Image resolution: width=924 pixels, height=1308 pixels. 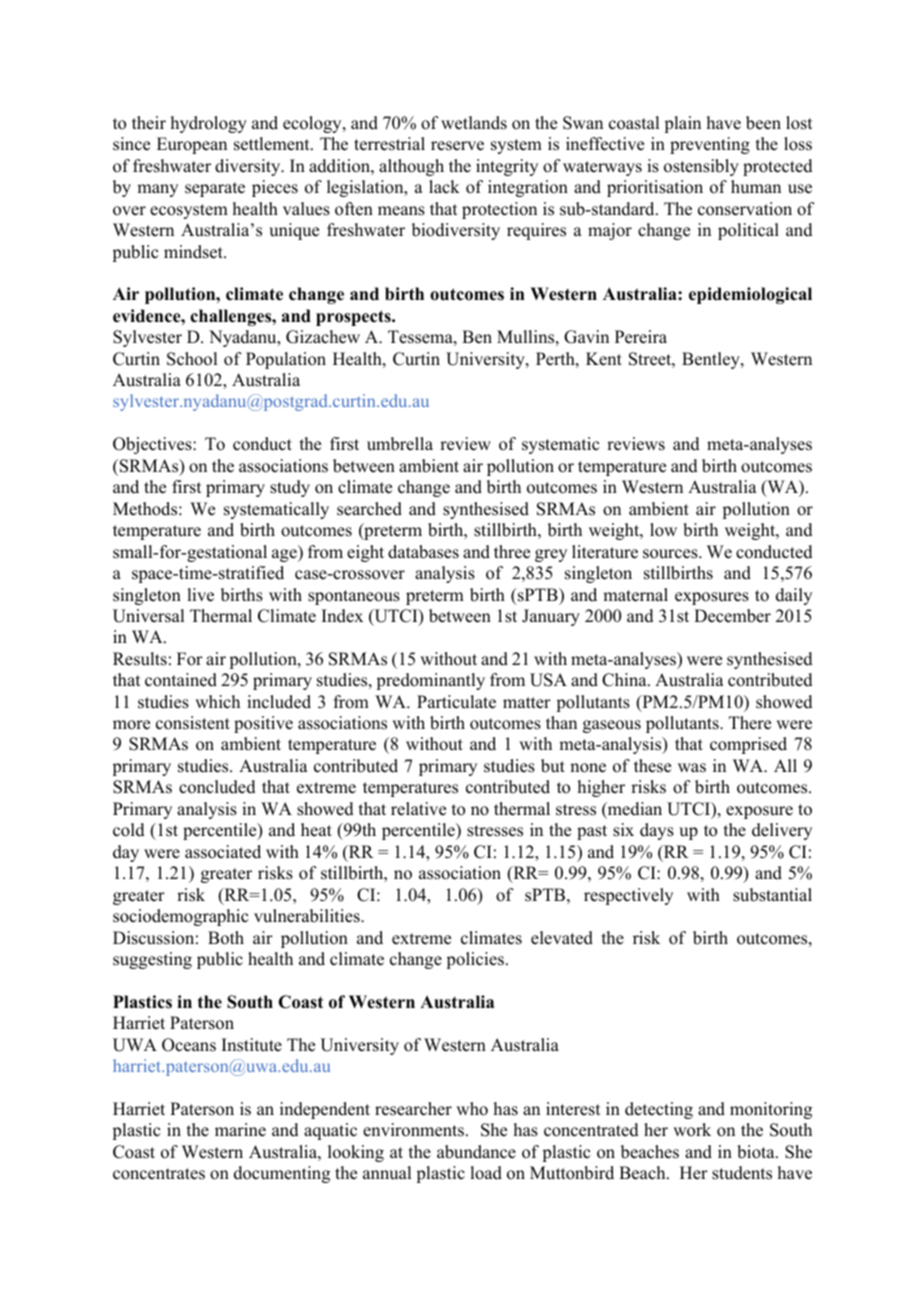 What do you see at coordinates (430, 681) in the screenshot?
I see `predominantly` at bounding box center [430, 681].
